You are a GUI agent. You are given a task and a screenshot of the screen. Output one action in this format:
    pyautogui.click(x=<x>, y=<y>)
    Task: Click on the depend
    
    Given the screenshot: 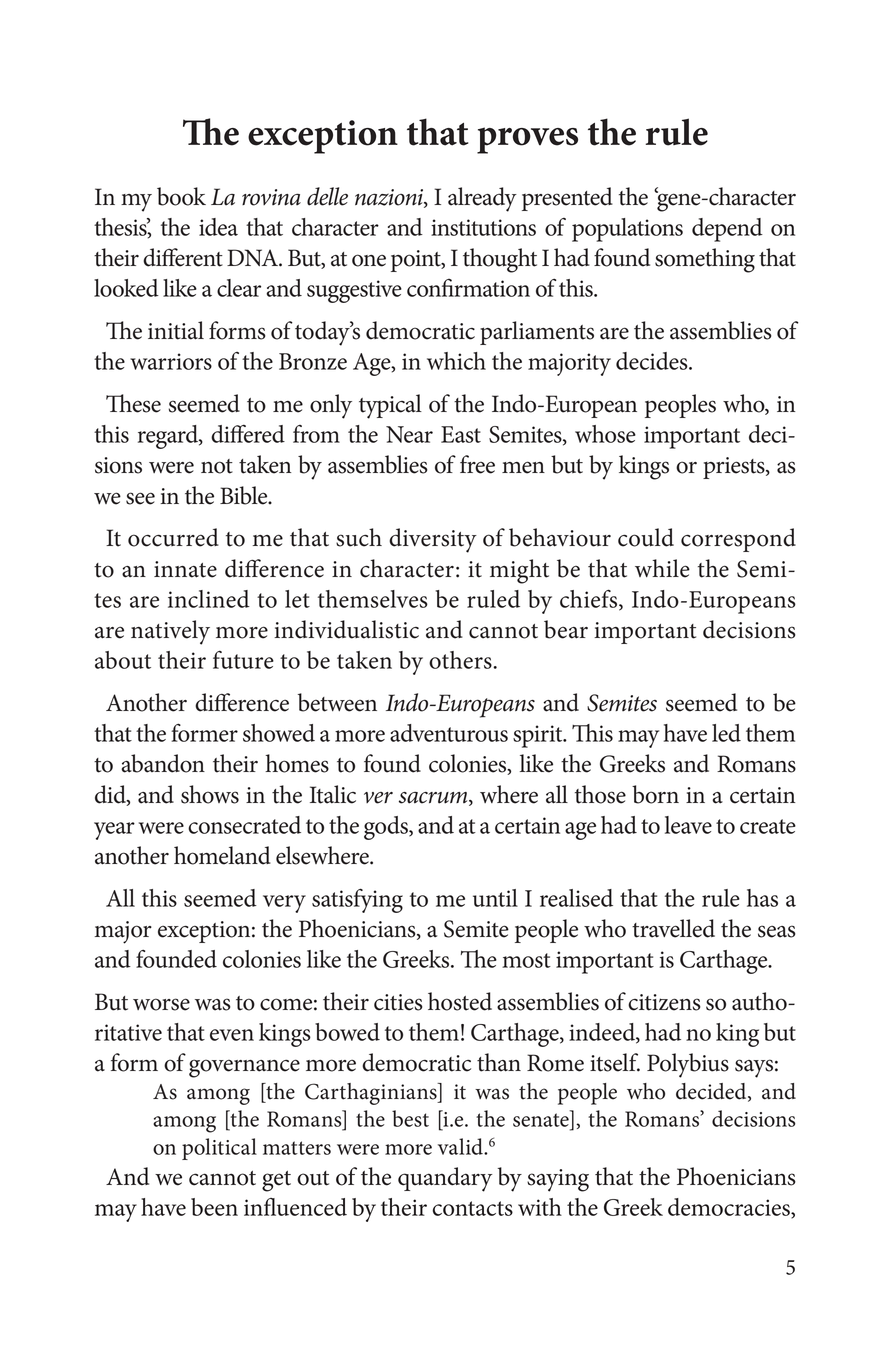 What is the action you would take?
    pyautogui.click(x=727, y=230)
